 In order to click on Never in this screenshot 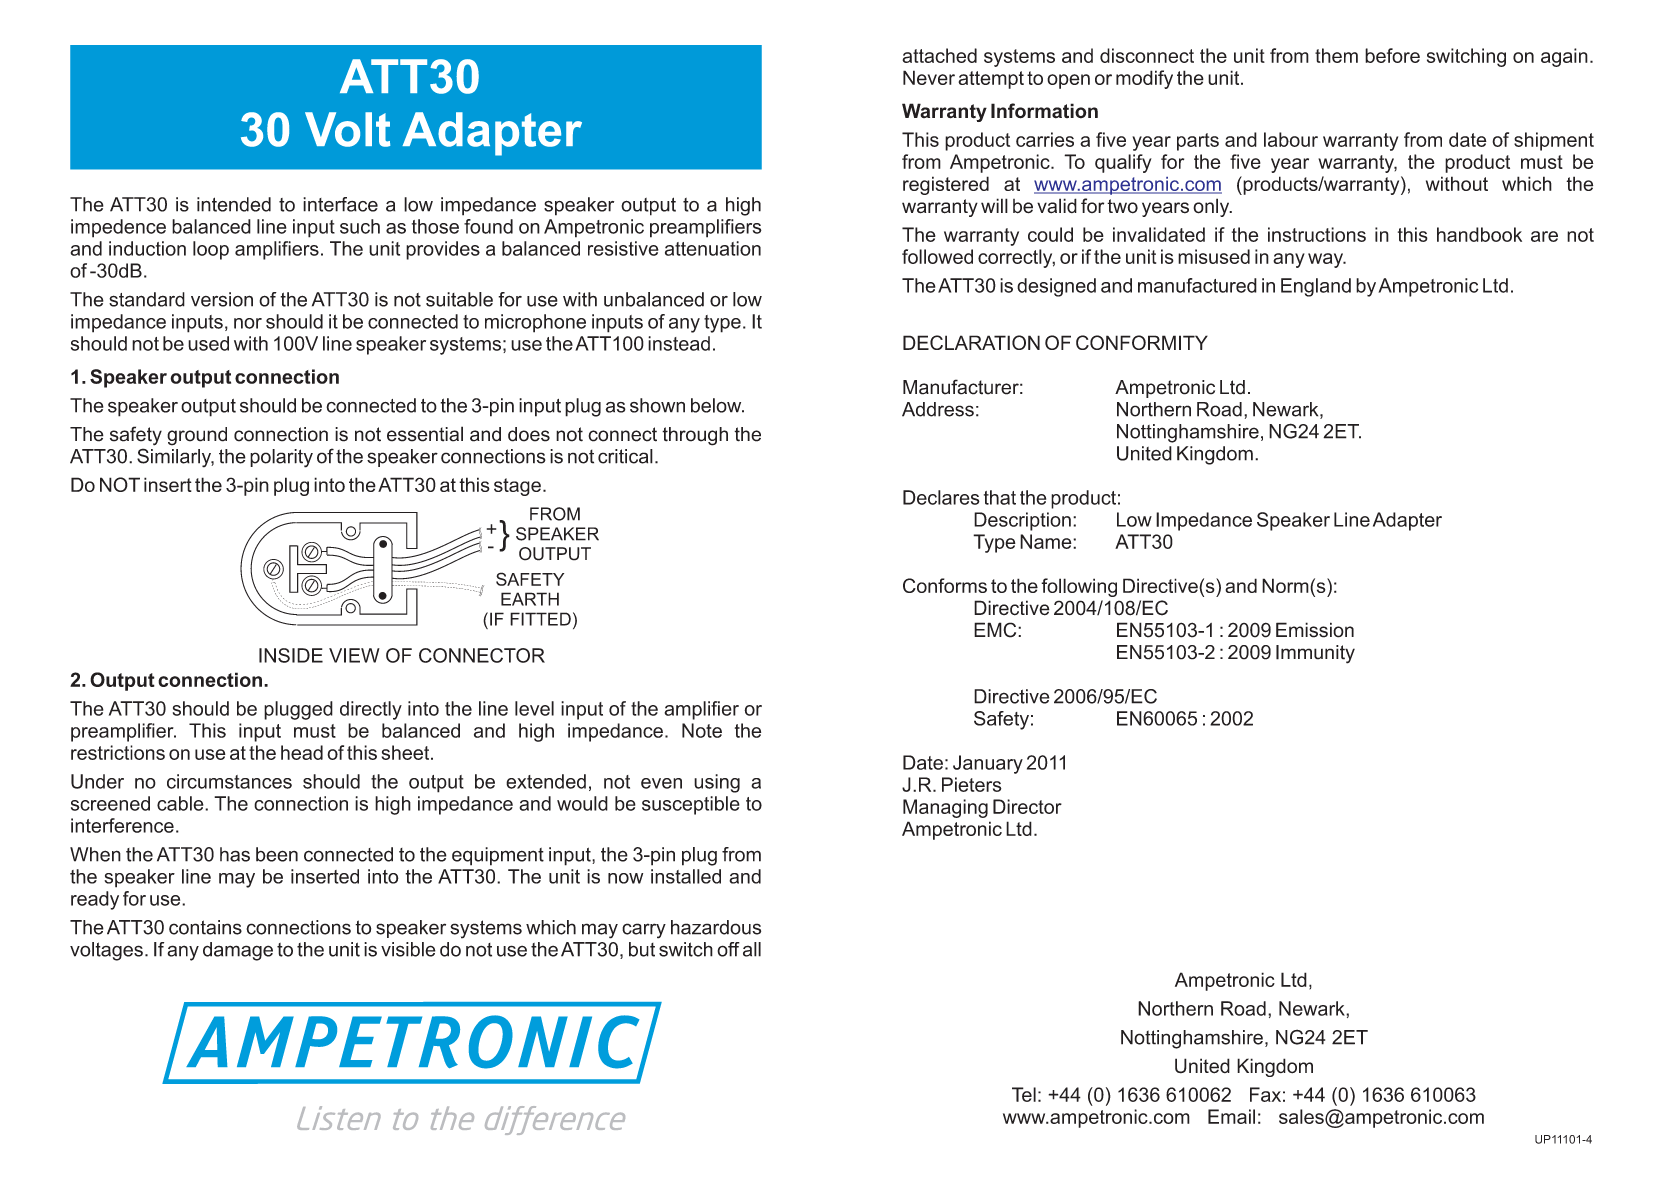, I will do `click(929, 77)`.
